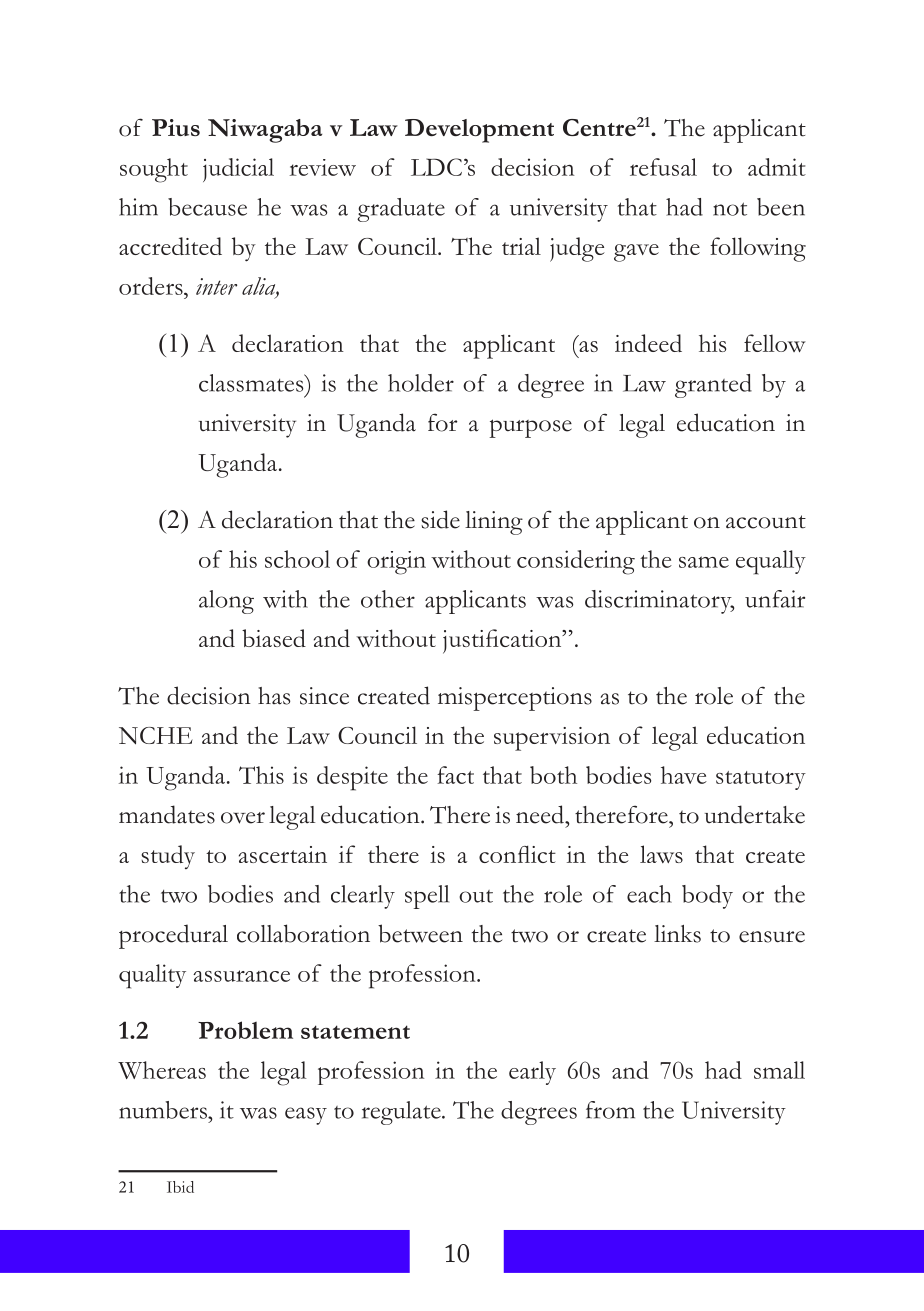 The height and width of the screenshot is (1311, 924). Describe the element at coordinates (663, 167) in the screenshot. I see `refusal` at that location.
